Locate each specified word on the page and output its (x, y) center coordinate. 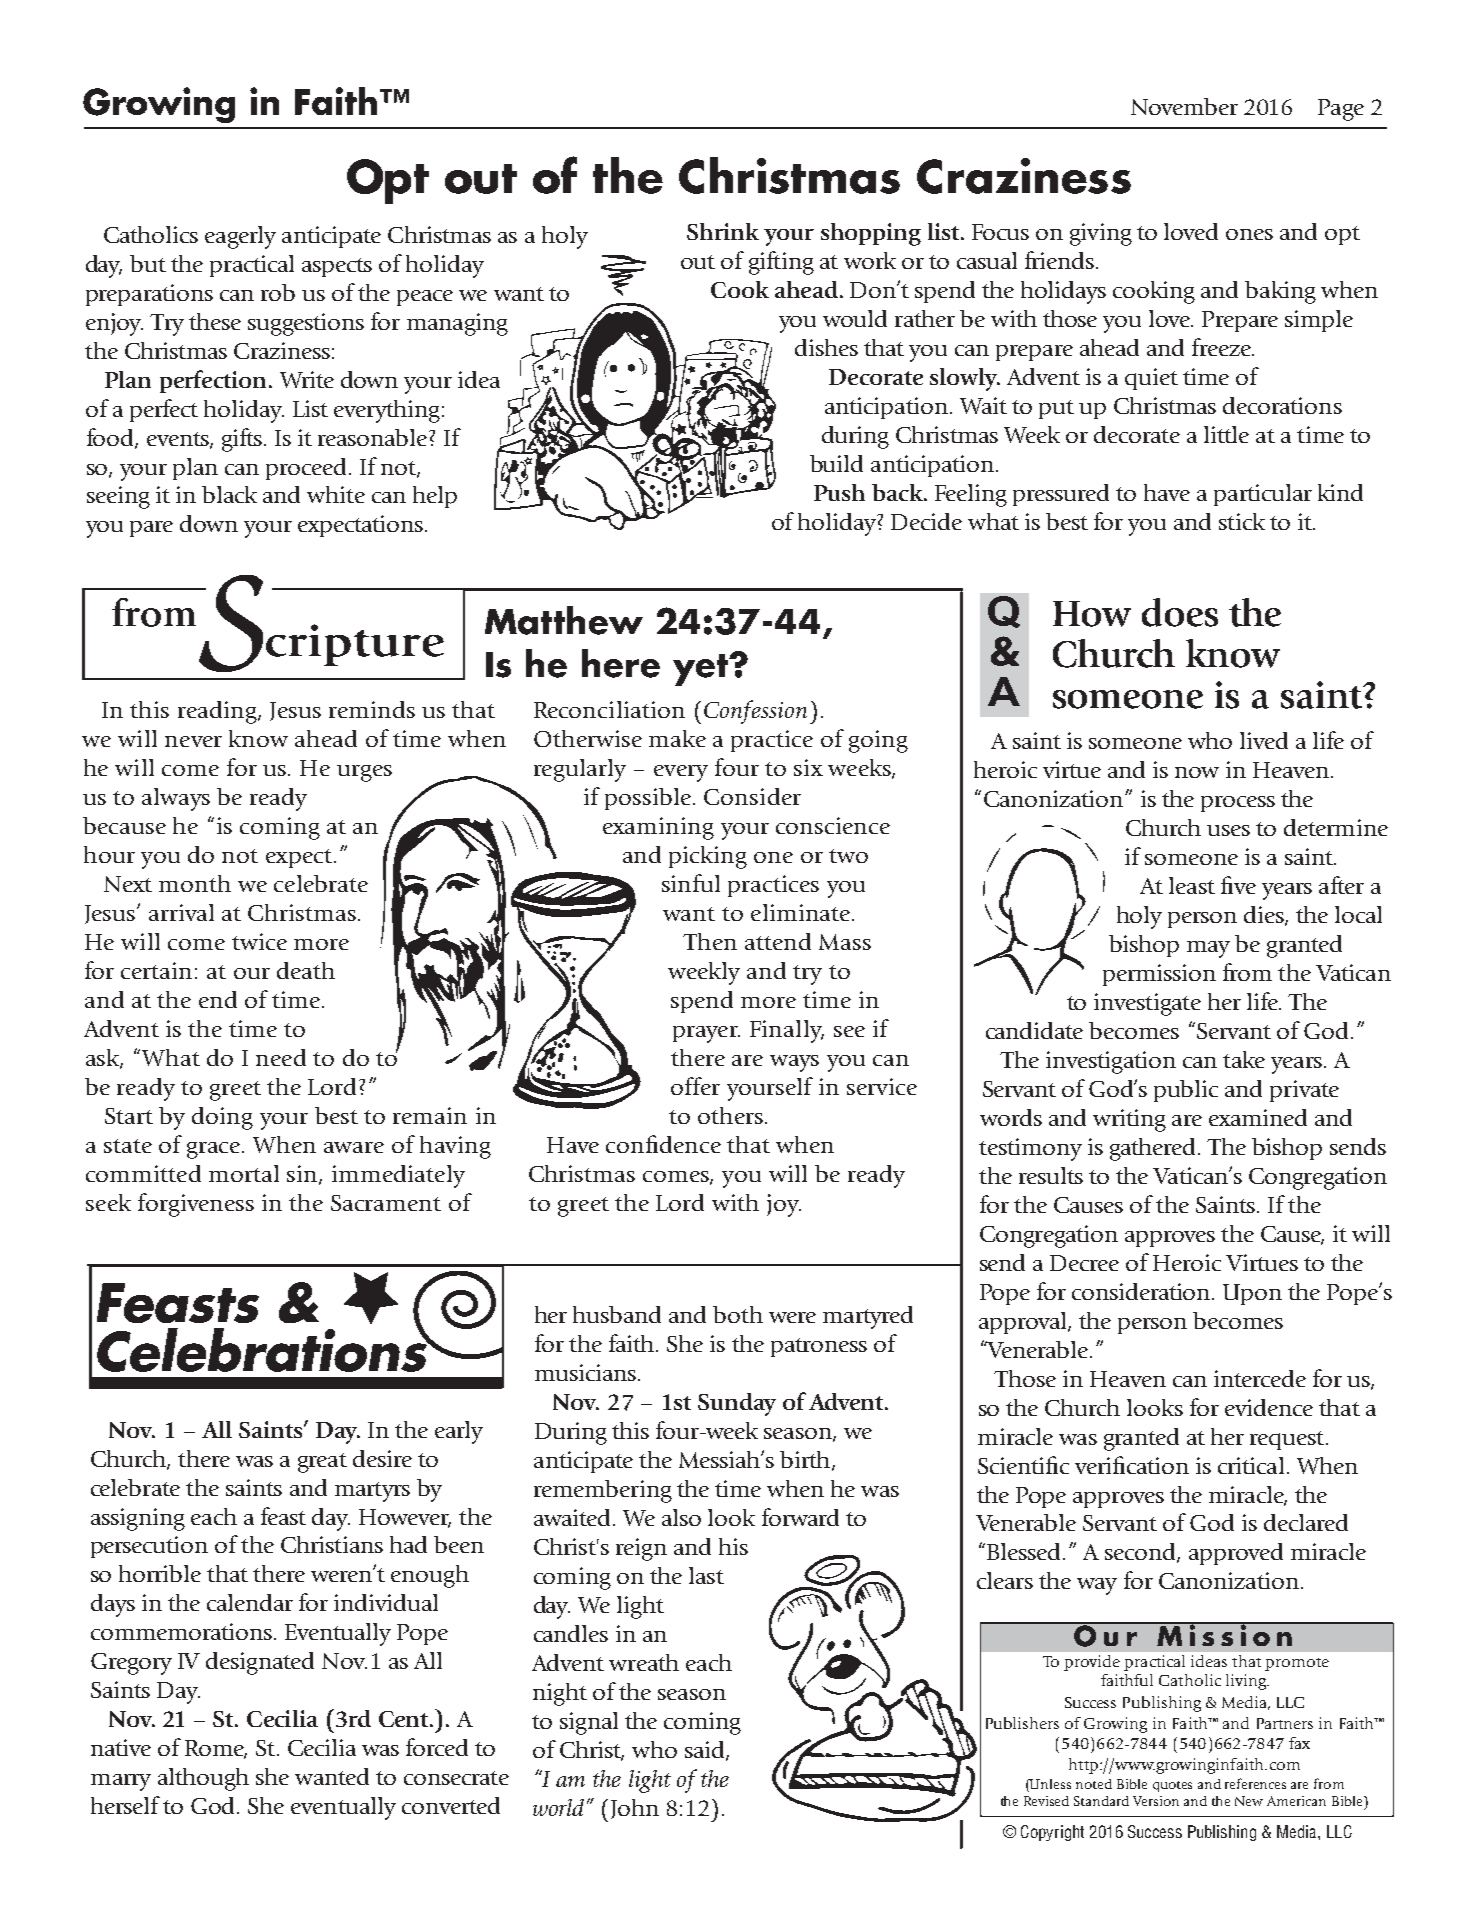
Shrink (723, 231)
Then (710, 941)
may (1208, 949)
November (1184, 106)
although (203, 1779)
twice (259, 941)
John (635, 1809)
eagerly (240, 237)
